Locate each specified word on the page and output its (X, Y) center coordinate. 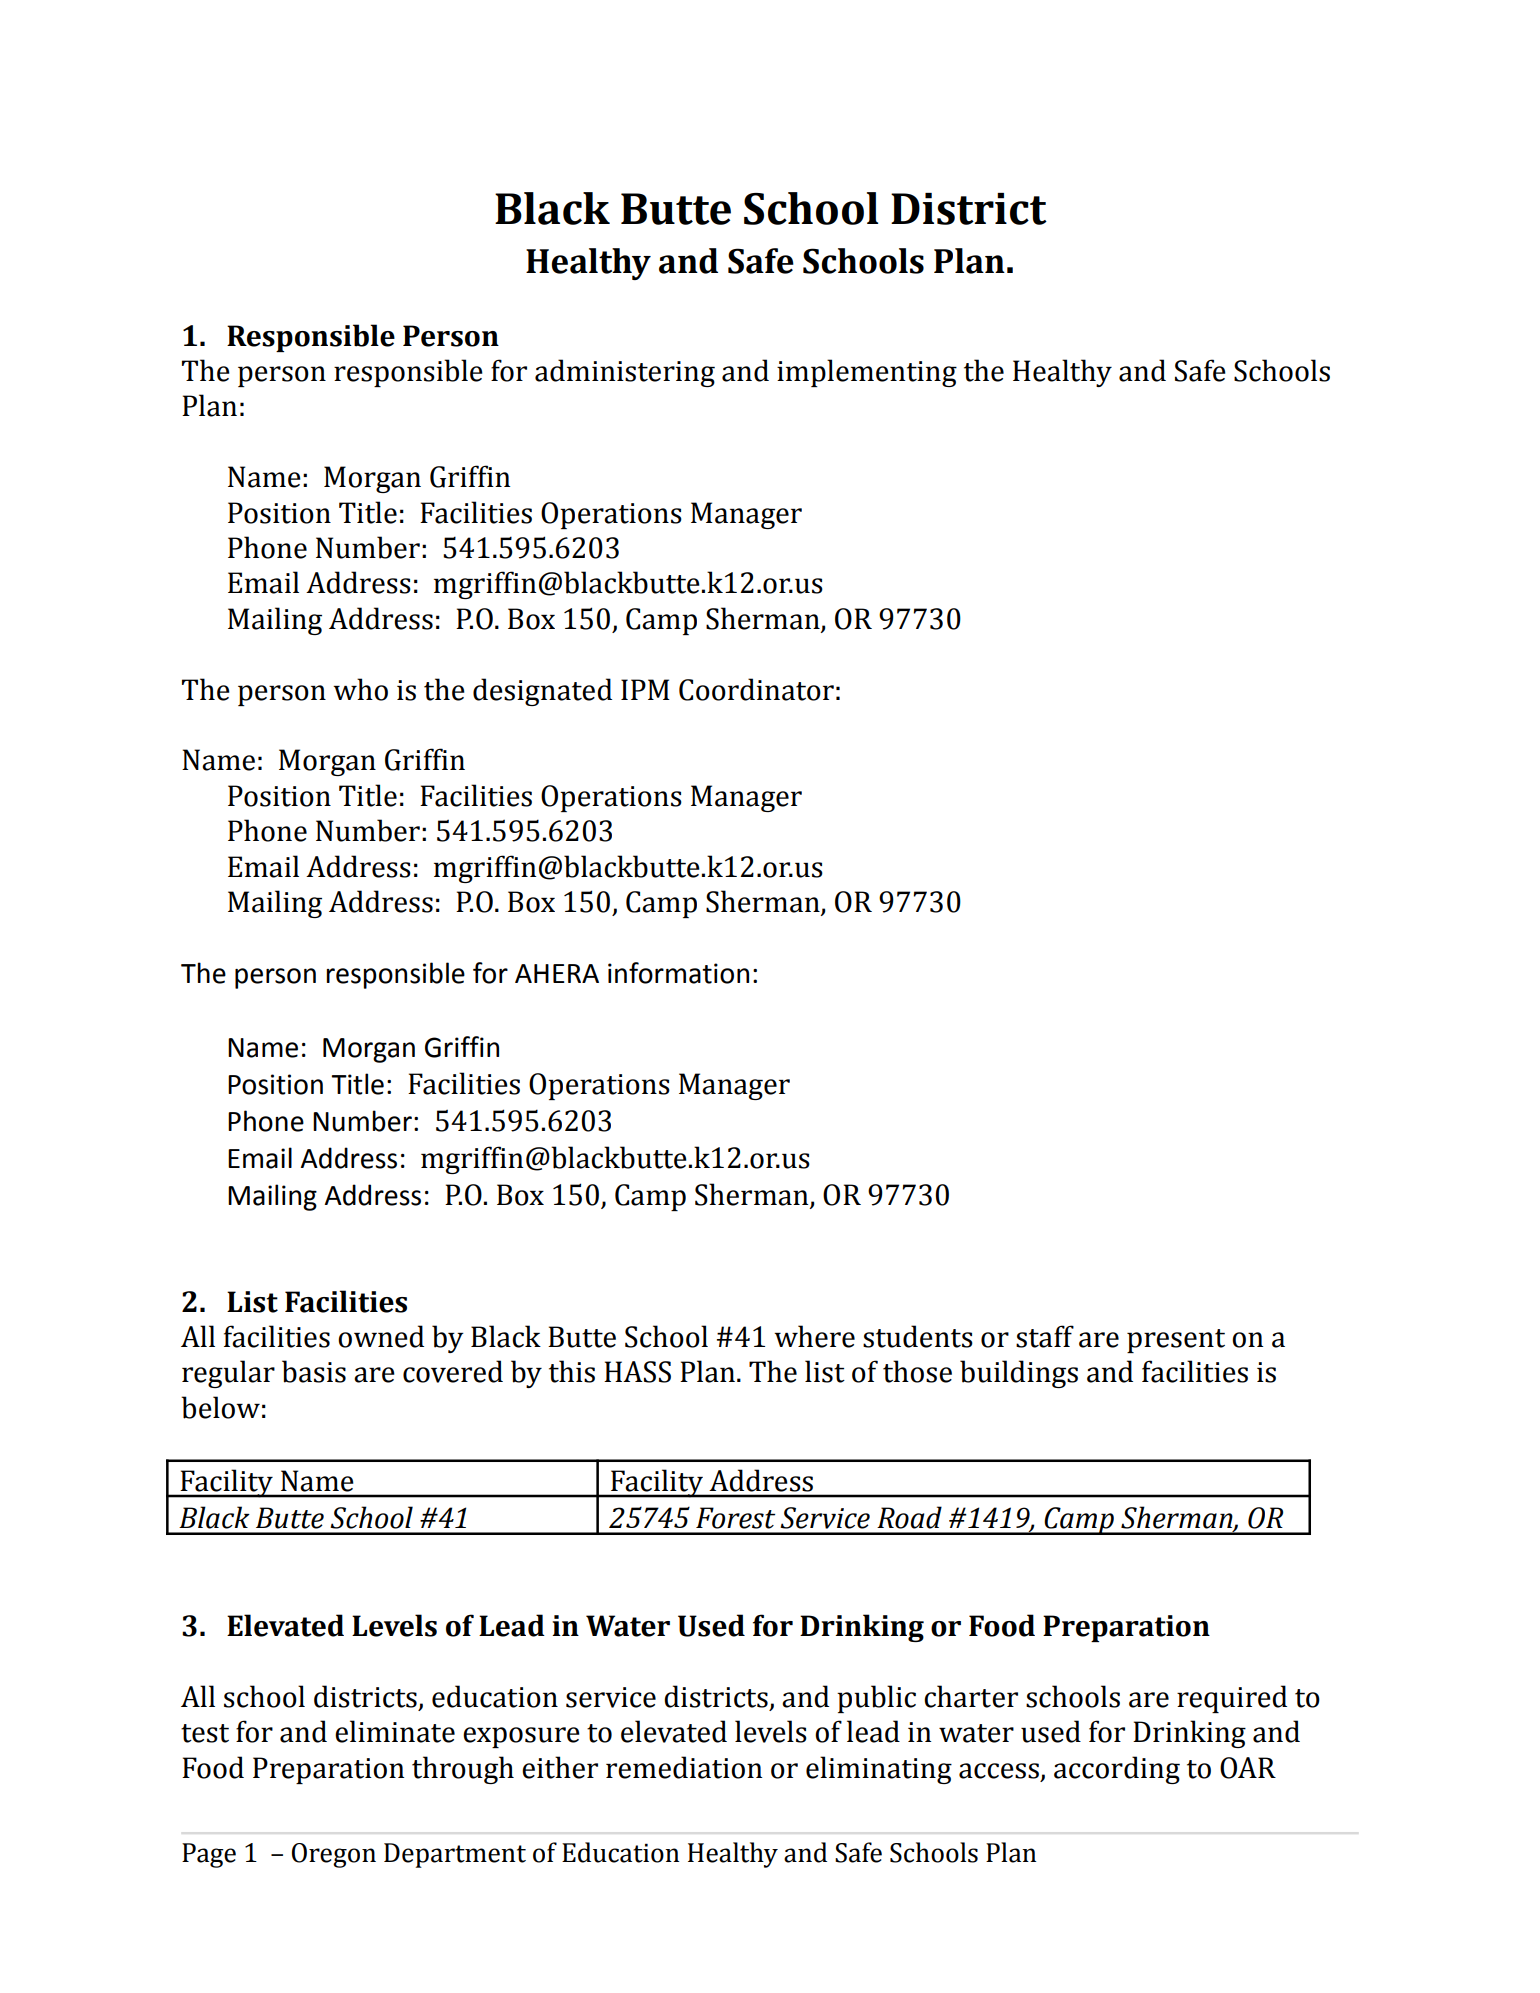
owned (381, 1336)
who (360, 689)
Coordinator (756, 689)
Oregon (334, 1855)
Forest (735, 1518)
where (814, 1336)
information (678, 973)
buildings (1019, 1374)
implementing (867, 373)
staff (1045, 1336)
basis (314, 1371)
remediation (684, 1767)
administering (625, 373)
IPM (645, 689)
